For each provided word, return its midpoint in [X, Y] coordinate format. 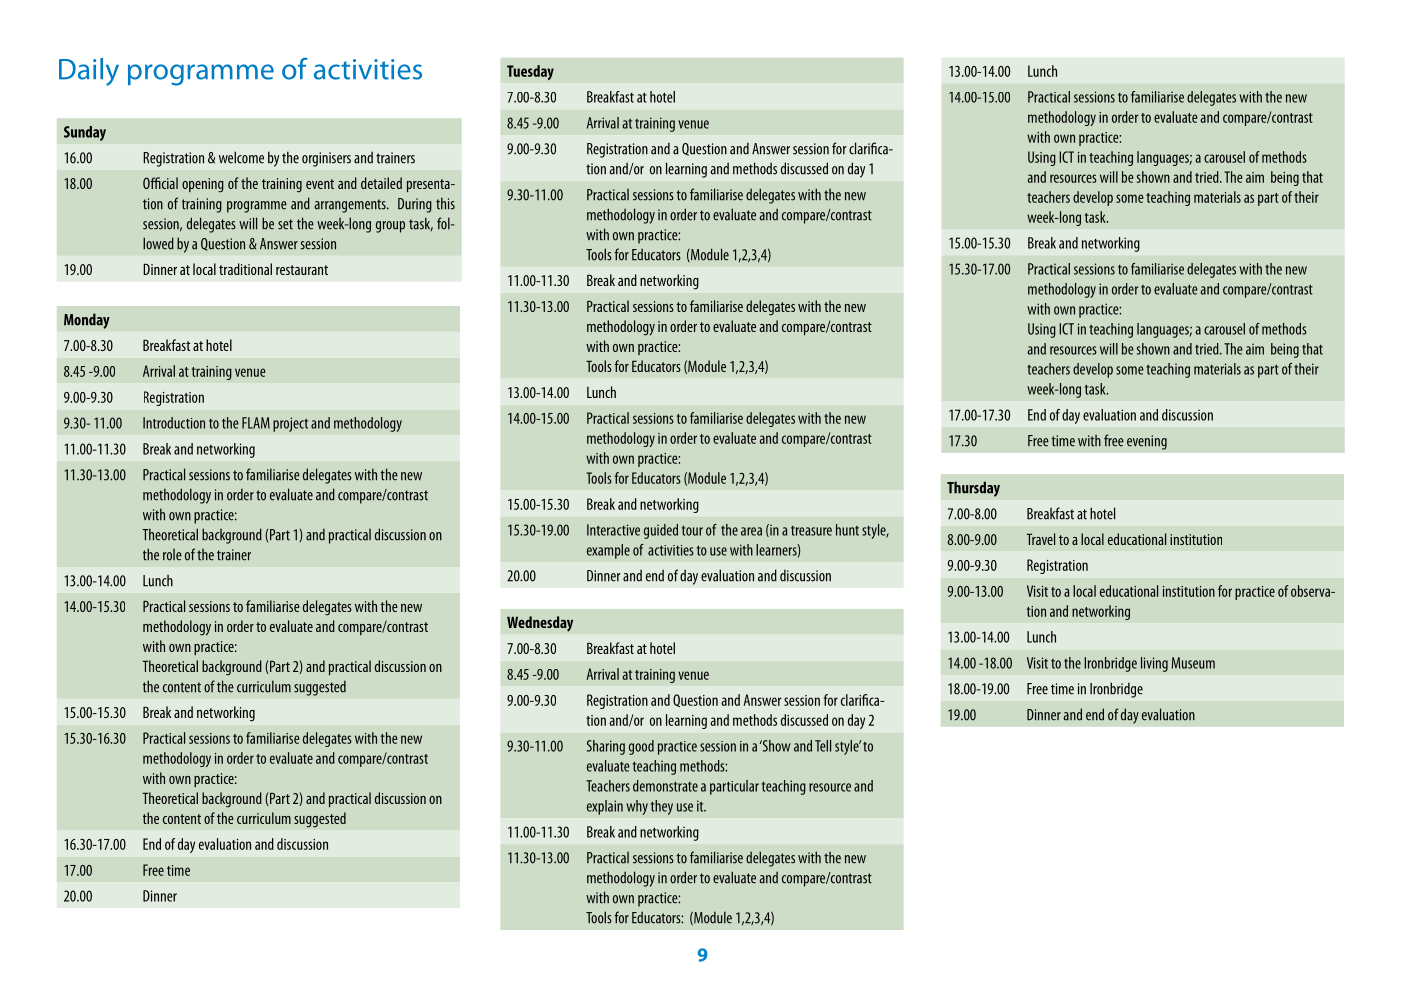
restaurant [302, 270]
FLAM [256, 423]
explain [605, 807]
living [1154, 664]
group [390, 227]
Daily [89, 72]
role [172, 555]
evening [1147, 442]
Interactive [613, 530]
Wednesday [540, 624]
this [445, 203]
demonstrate [665, 786]
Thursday [973, 489]
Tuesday [530, 72]
